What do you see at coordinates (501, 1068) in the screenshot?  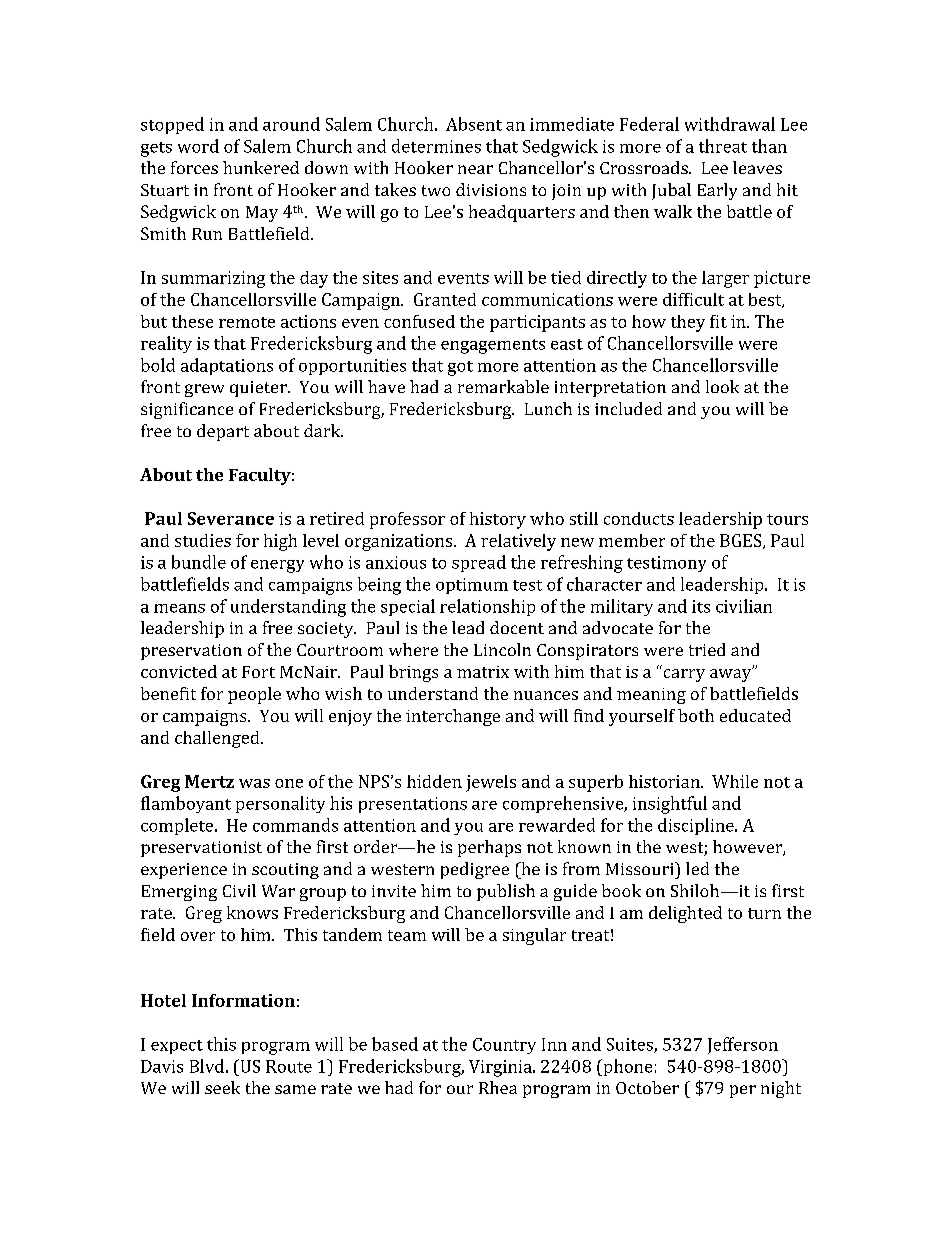 I see `Virginia` at bounding box center [501, 1068].
